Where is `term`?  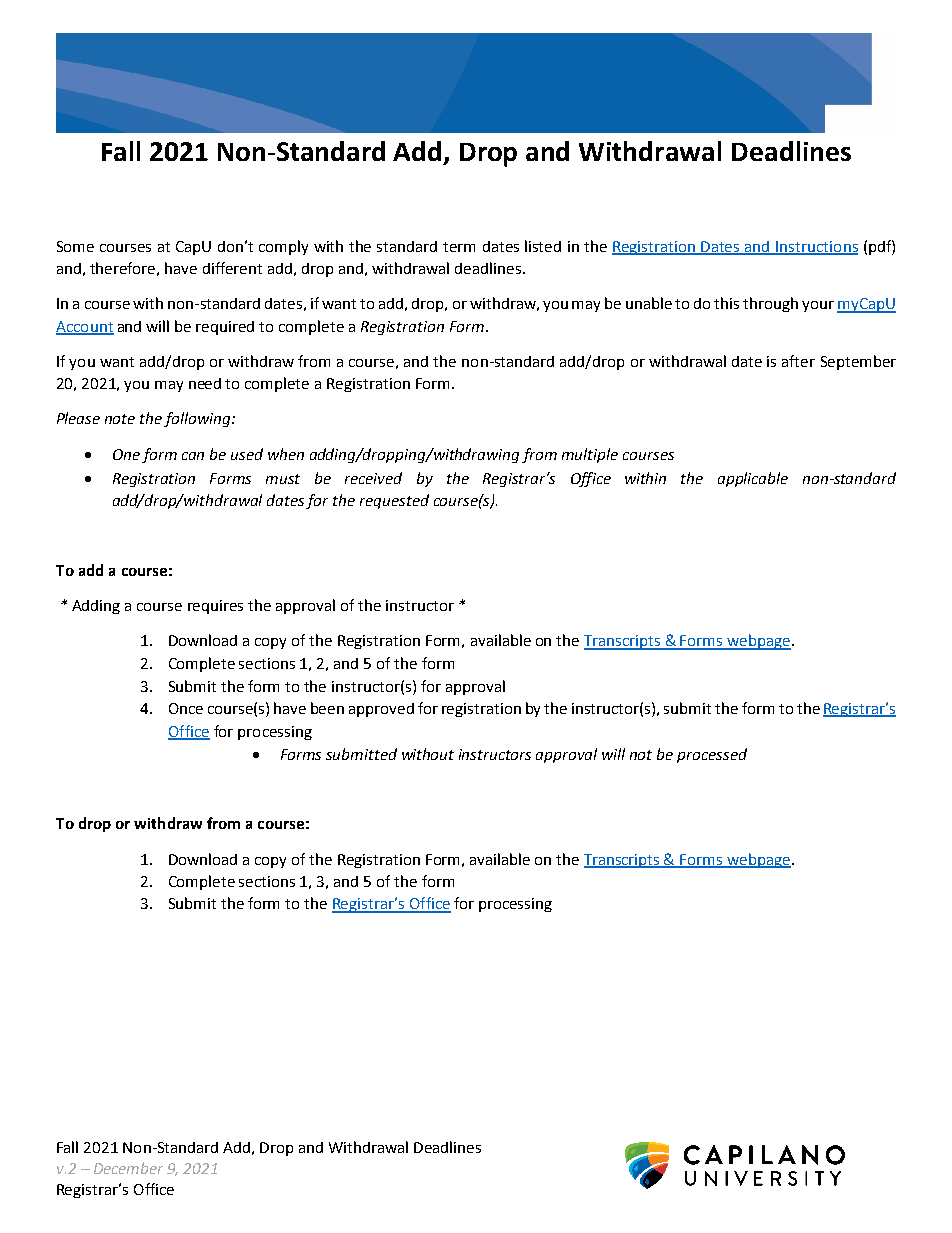 term is located at coordinates (459, 247).
